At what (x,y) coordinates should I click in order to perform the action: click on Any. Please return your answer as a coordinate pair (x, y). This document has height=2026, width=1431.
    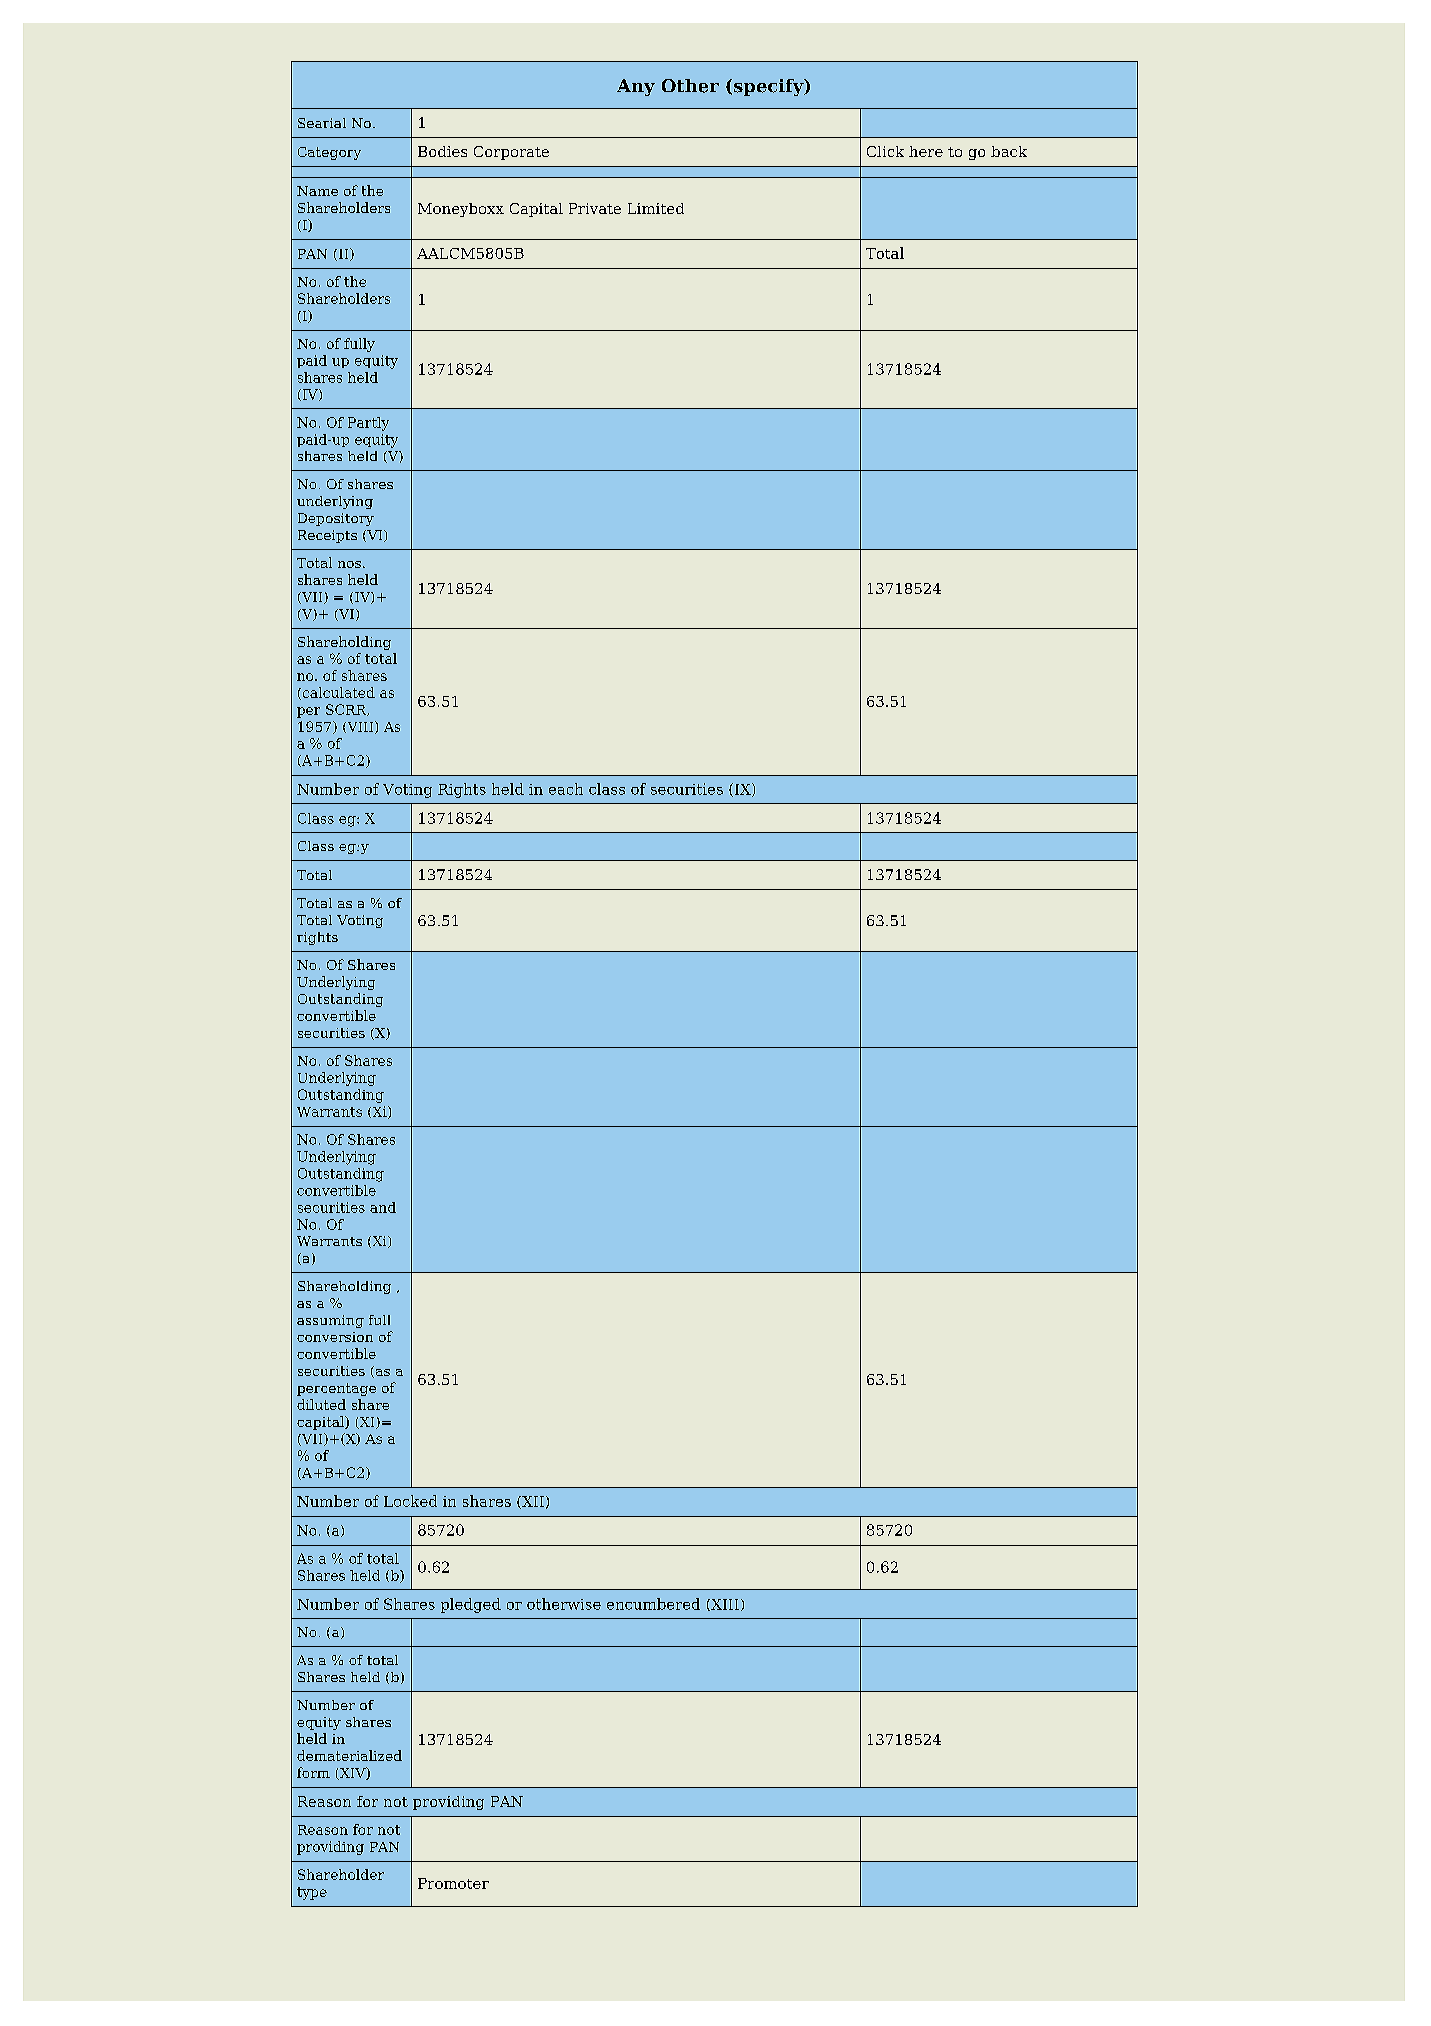
    Looking at the image, I should click on (636, 87).
